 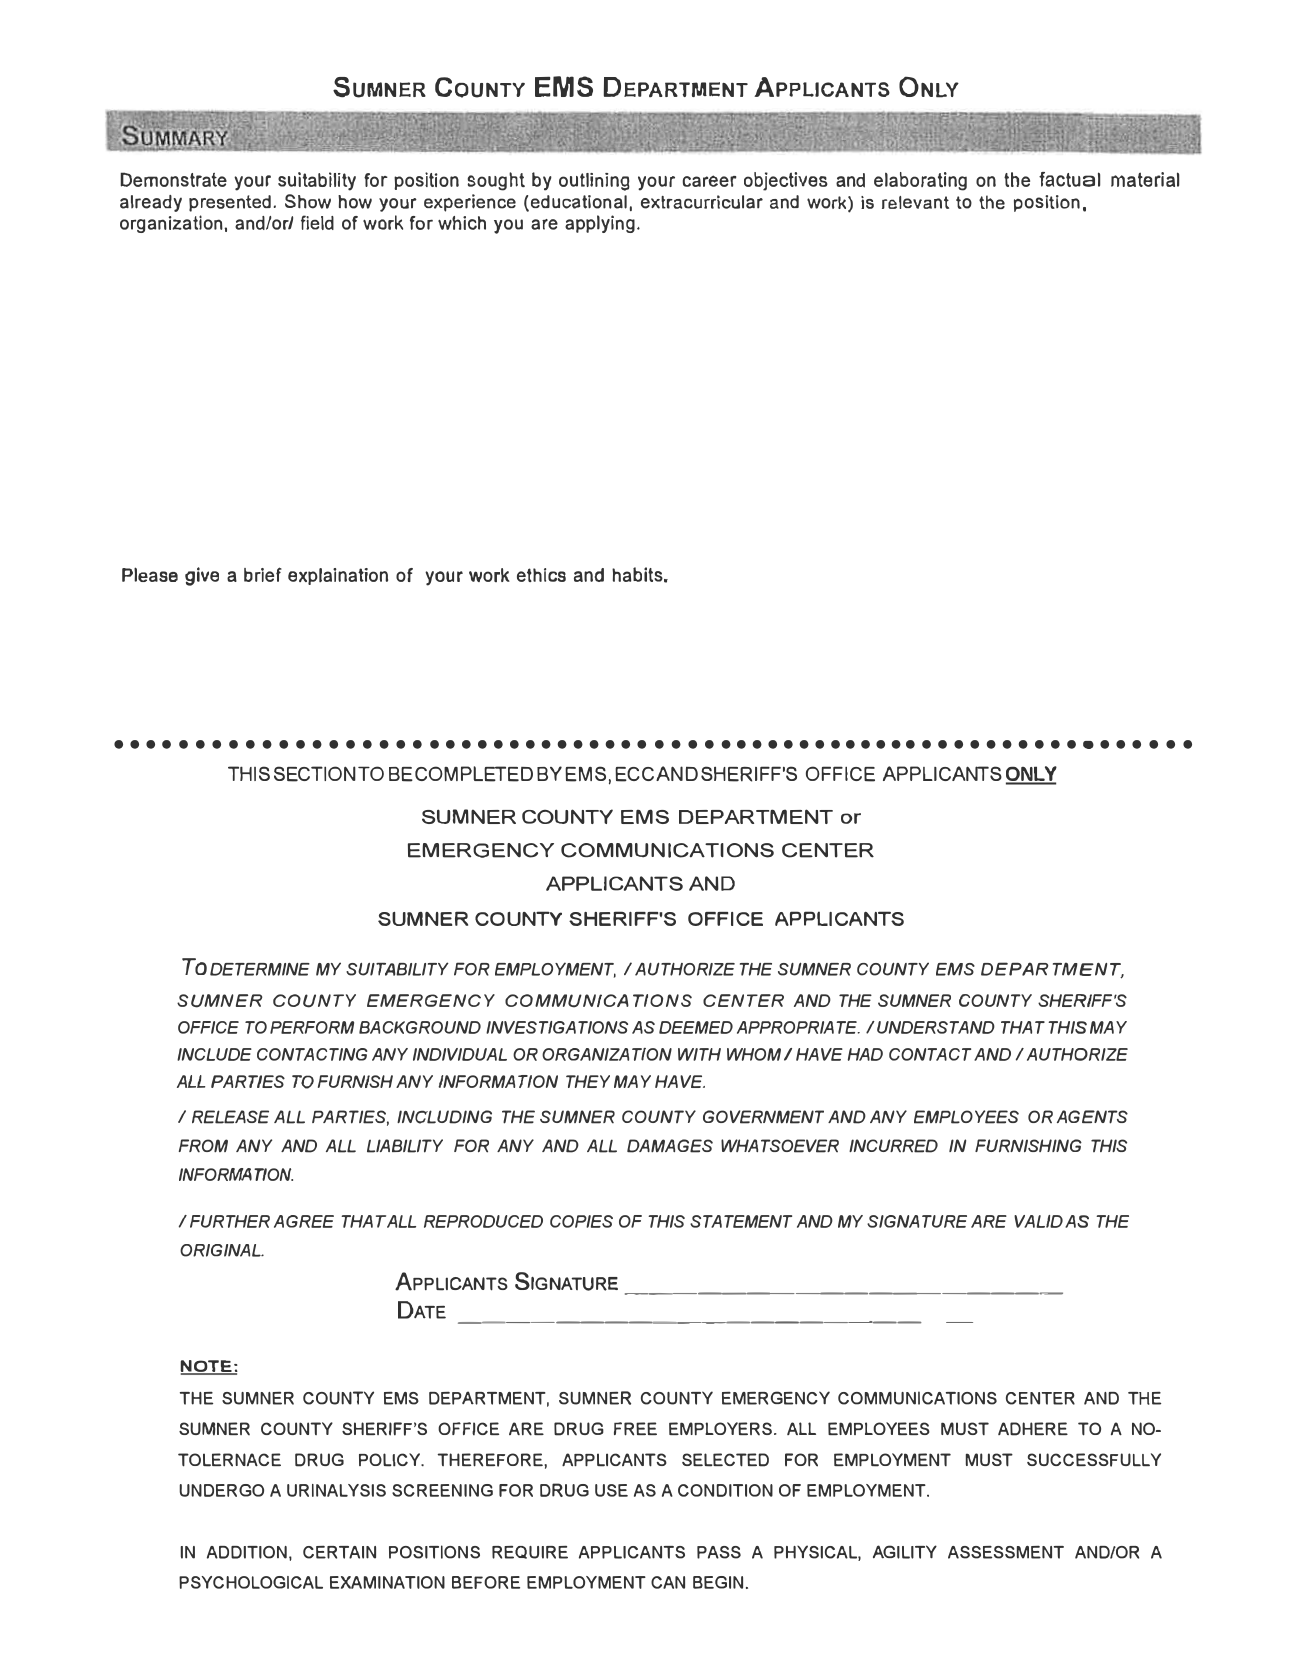 What do you see at coordinates (1069, 179) in the image?
I see `factual` at bounding box center [1069, 179].
